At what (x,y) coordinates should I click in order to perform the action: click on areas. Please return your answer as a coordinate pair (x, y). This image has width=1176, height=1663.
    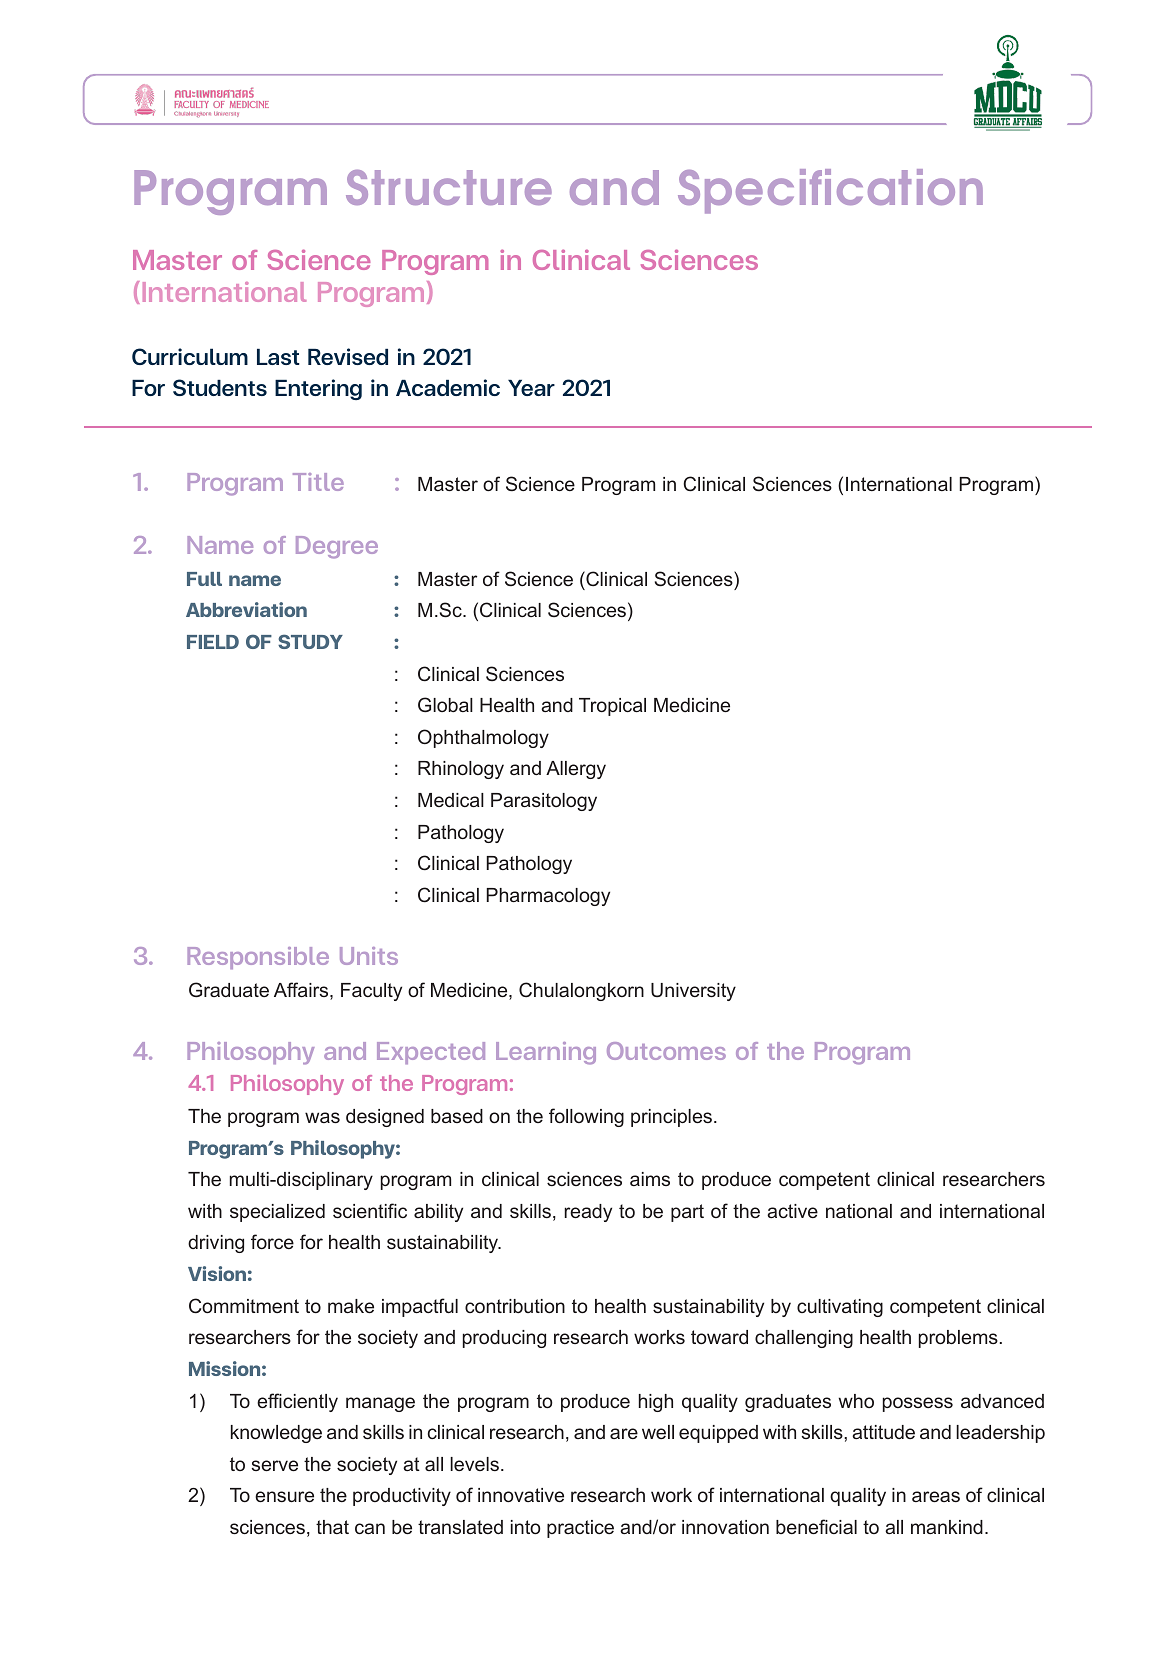
    Looking at the image, I should click on (936, 1496).
